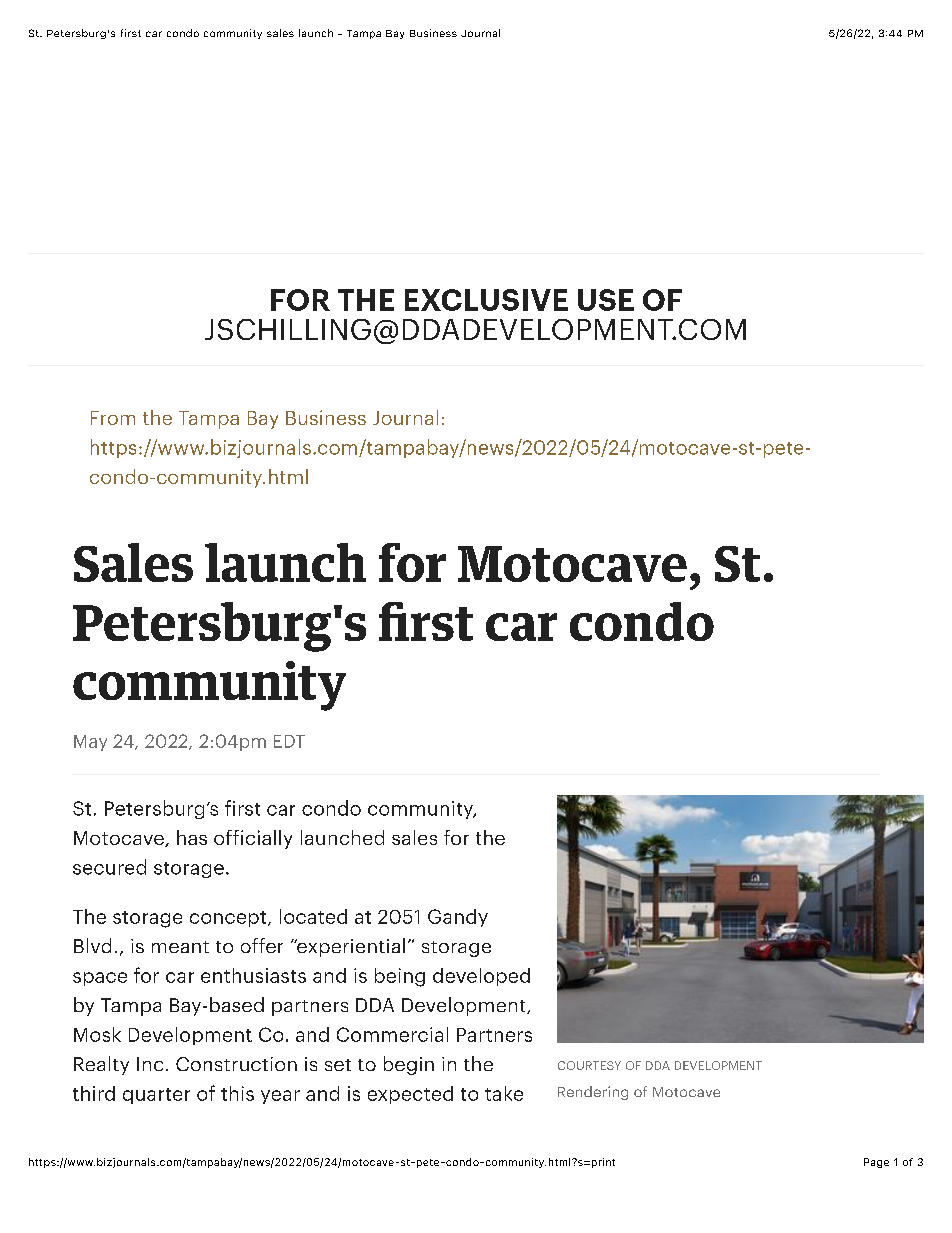 Image resolution: width=952 pixels, height=1233 pixels. I want to click on quarter, so click(156, 1096).
